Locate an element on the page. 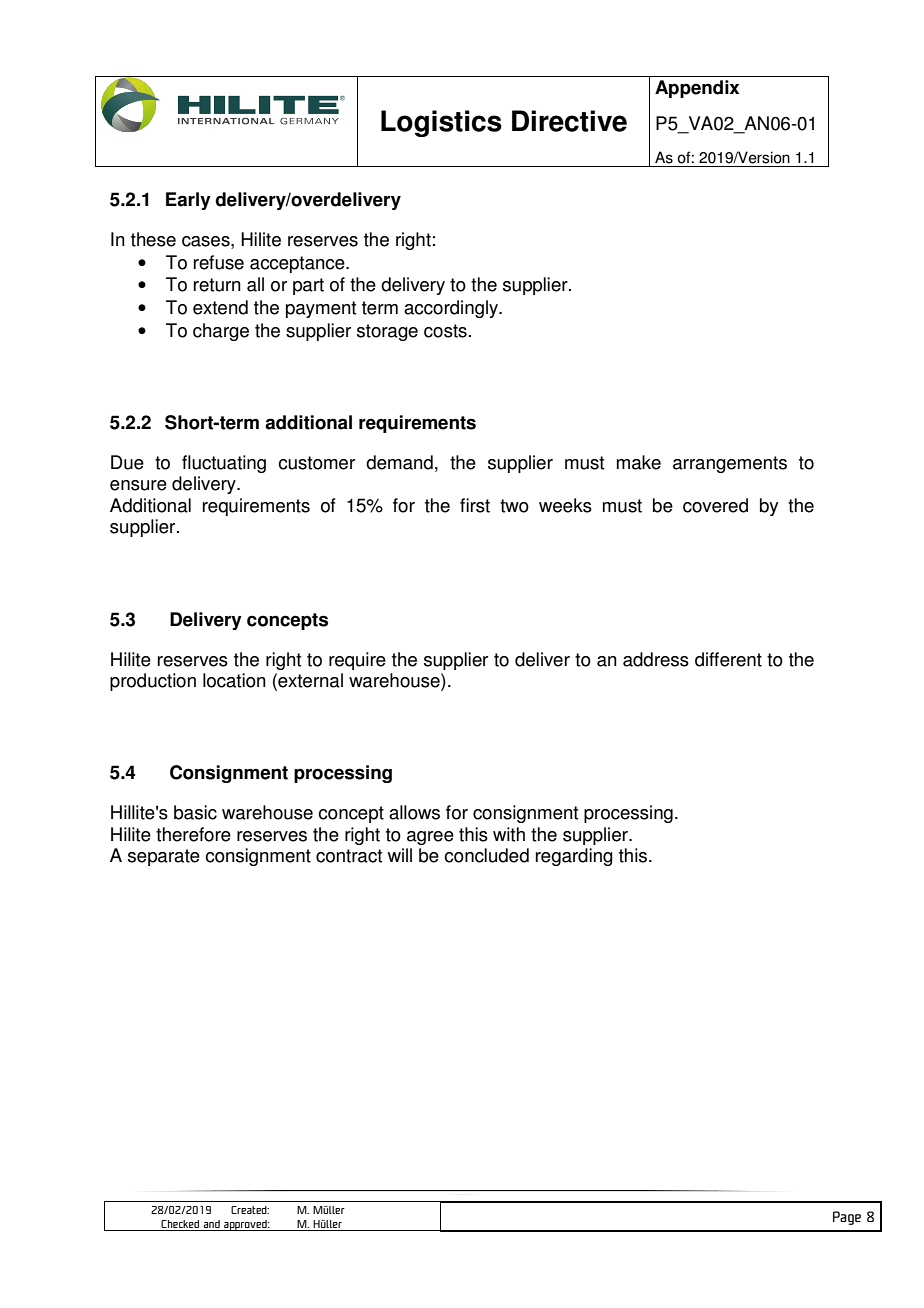 Image resolution: width=924 pixels, height=1308 pixels. arrangements is located at coordinates (730, 464).
